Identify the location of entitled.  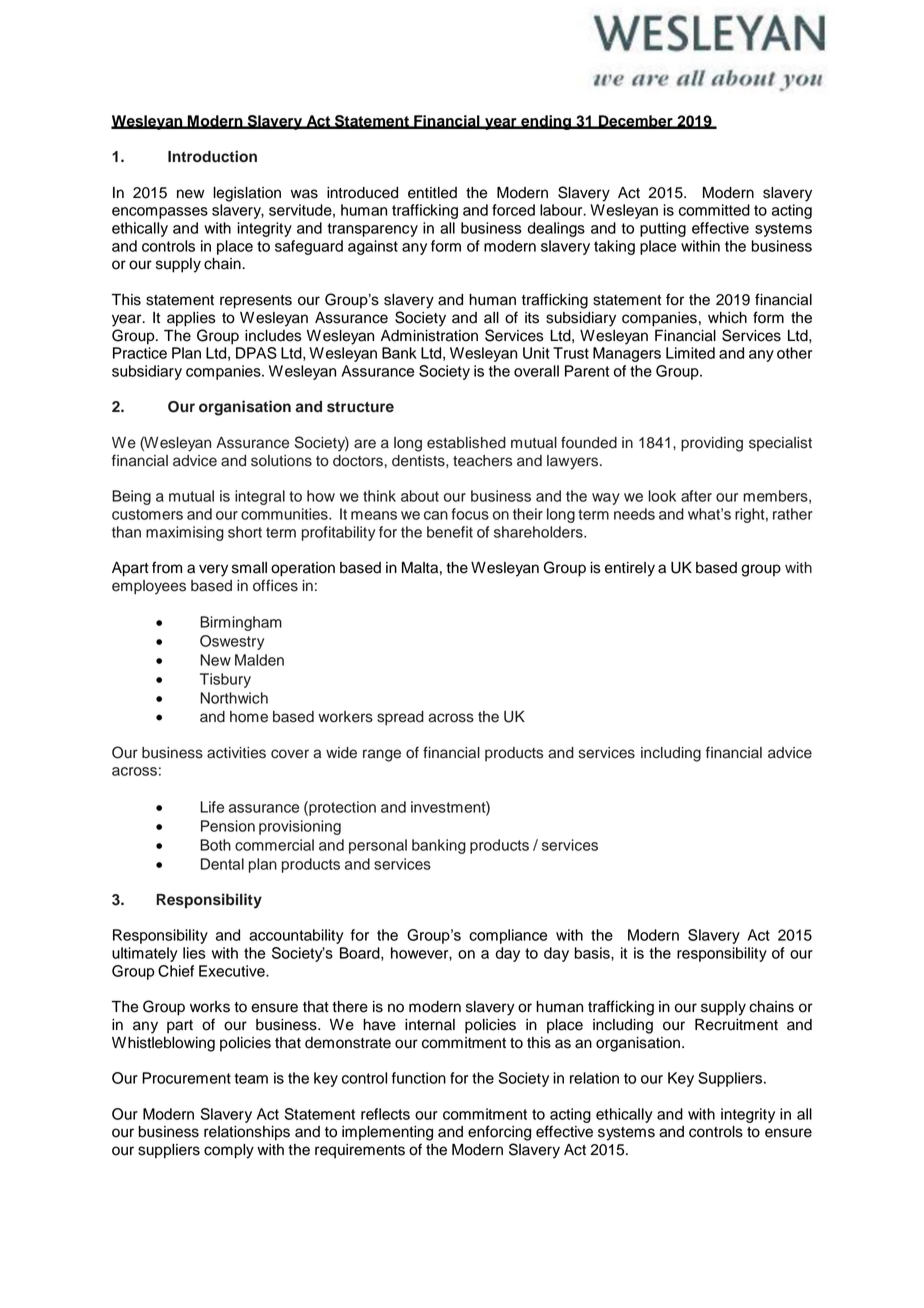
(432, 193).
